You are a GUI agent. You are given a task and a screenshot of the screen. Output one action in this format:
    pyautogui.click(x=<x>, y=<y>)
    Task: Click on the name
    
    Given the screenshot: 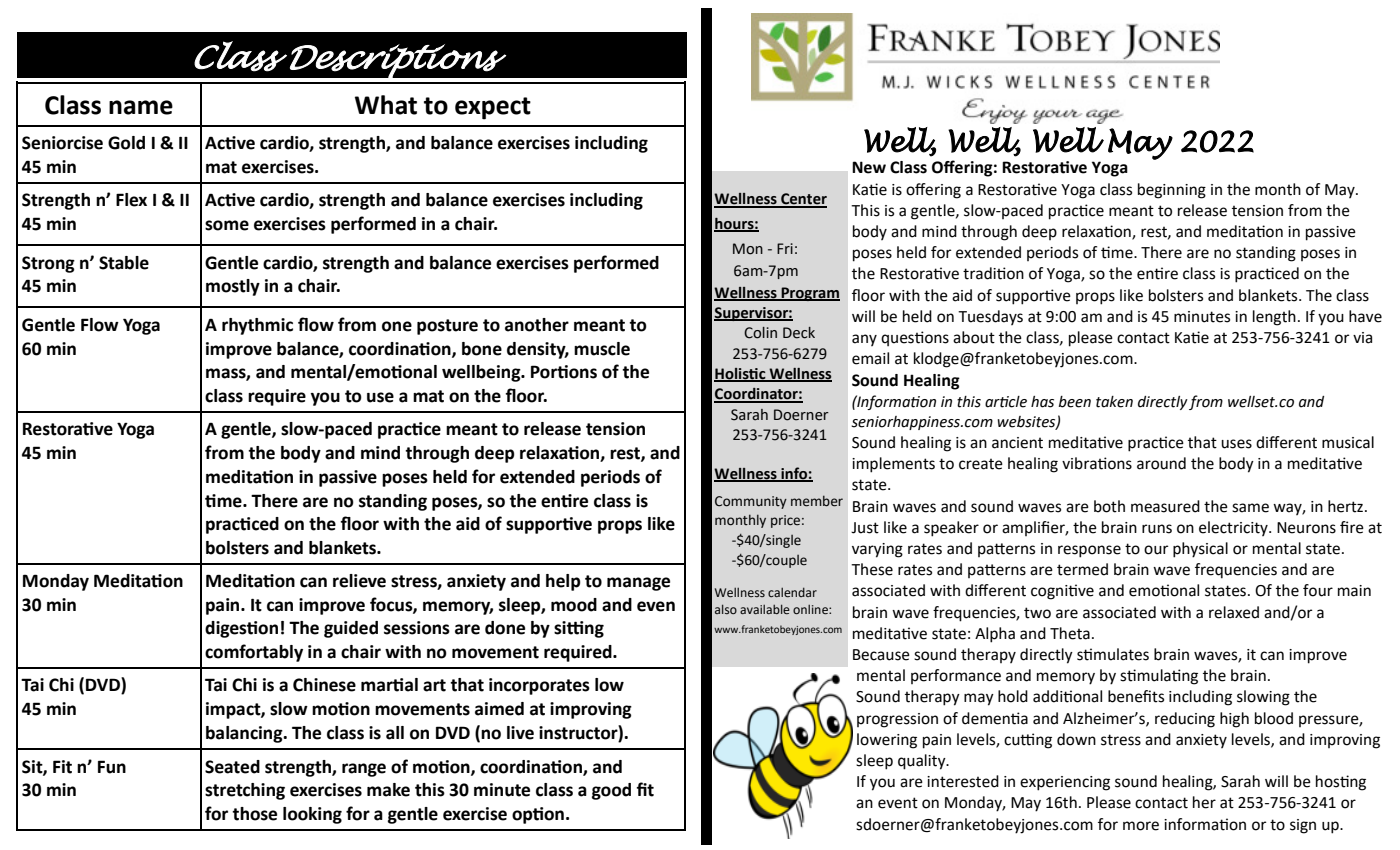 What is the action you would take?
    pyautogui.click(x=141, y=107)
